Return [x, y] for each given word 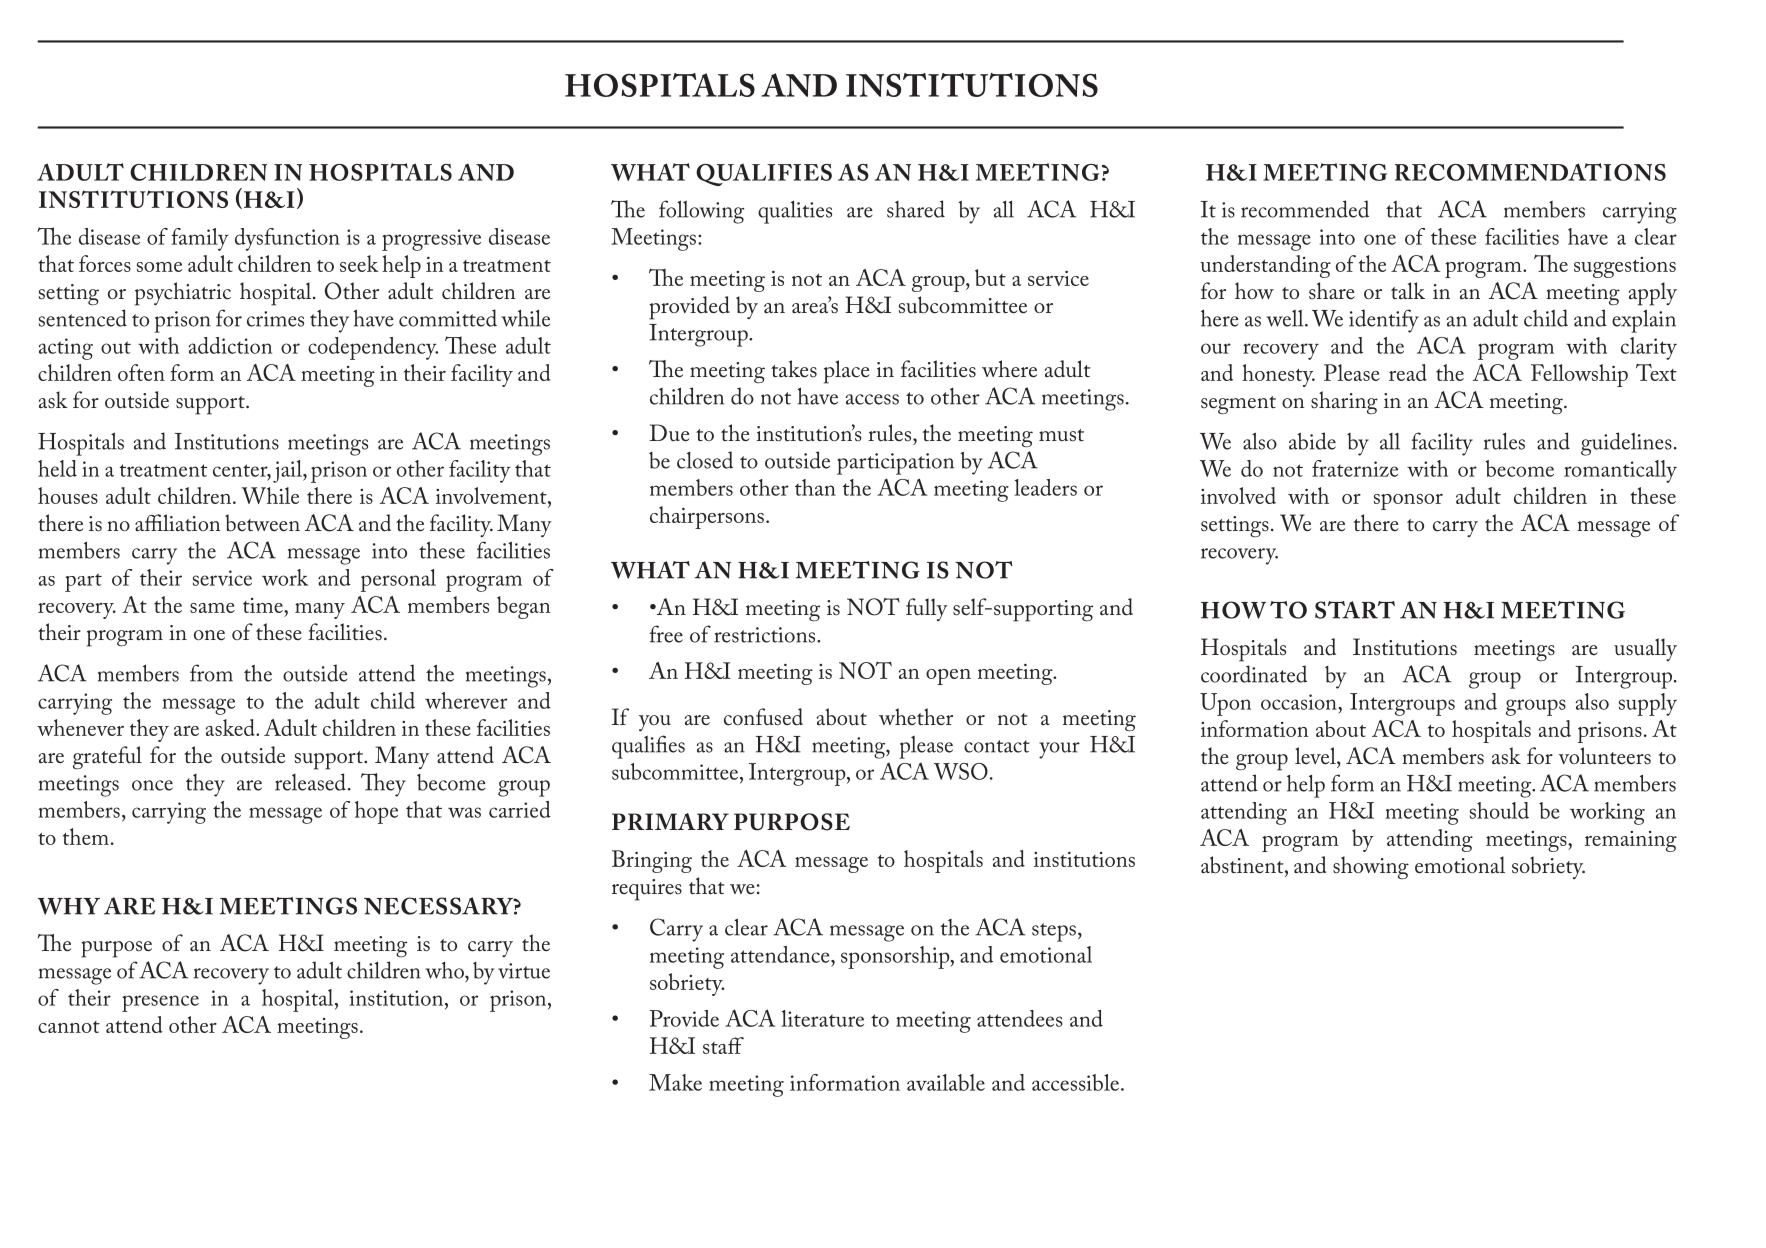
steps [1054, 932]
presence [160, 1003]
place [847, 372]
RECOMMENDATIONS [1530, 172]
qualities [795, 212]
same [212, 608]
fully [927, 609]
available [946, 1082]
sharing [1344, 403]
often [141, 372]
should [1499, 810]
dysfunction [287, 239]
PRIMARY [670, 821]
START [1355, 610]
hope [376, 812]
